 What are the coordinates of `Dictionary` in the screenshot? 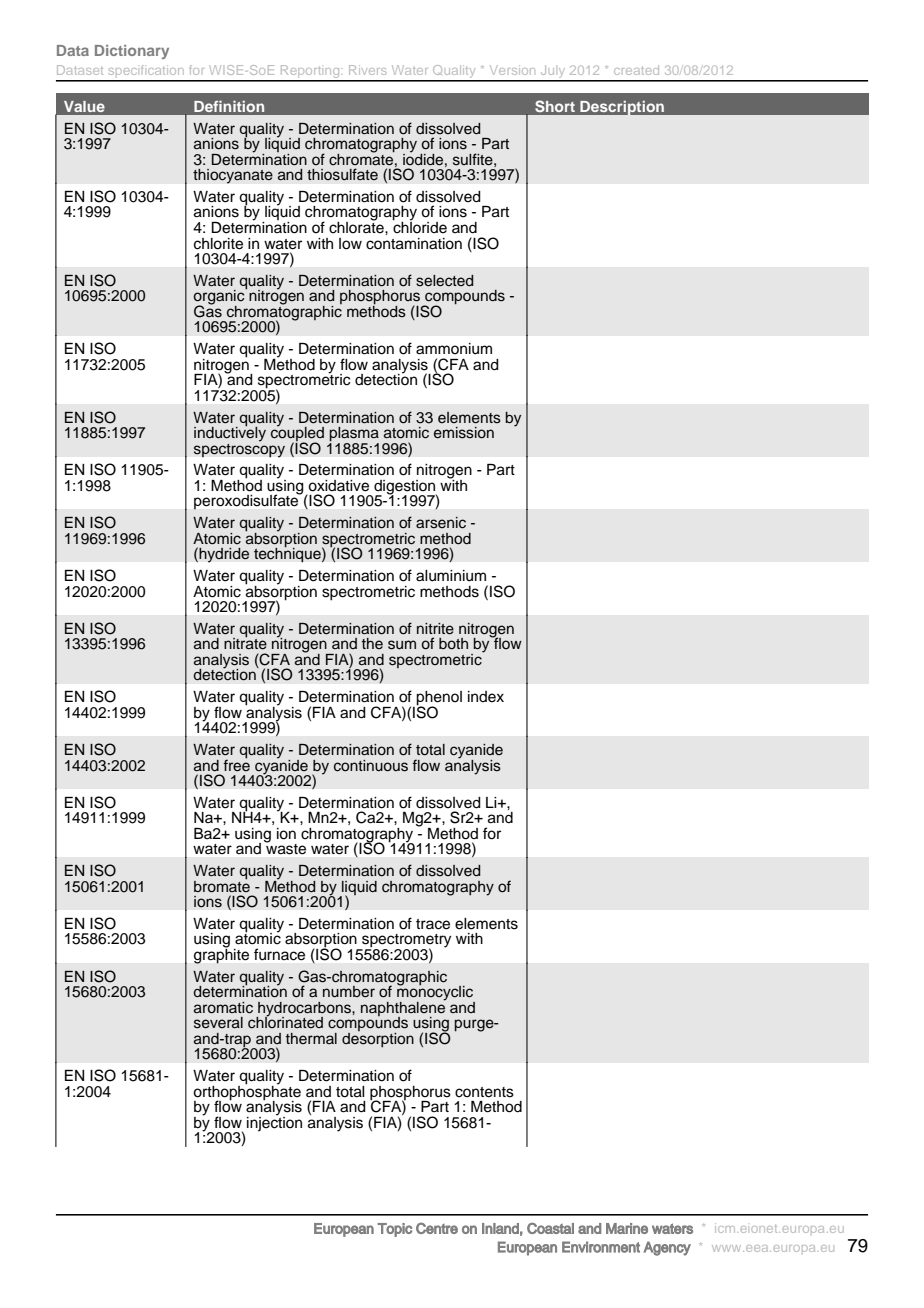 It's located at (132, 52).
